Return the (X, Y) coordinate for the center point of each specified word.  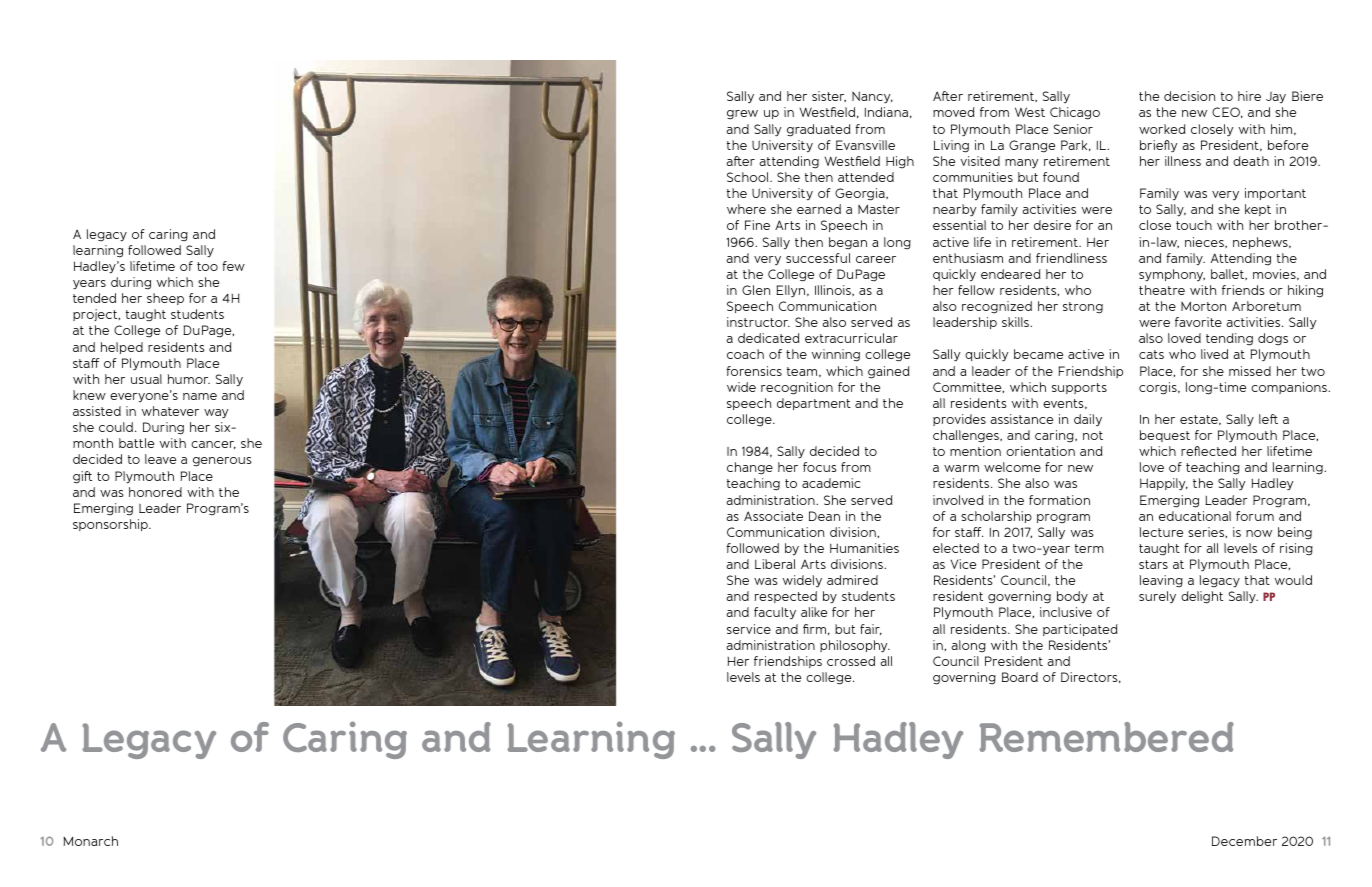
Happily (1164, 484)
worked (1162, 129)
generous (222, 462)
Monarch (90, 841)
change (750, 468)
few (234, 266)
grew (742, 115)
